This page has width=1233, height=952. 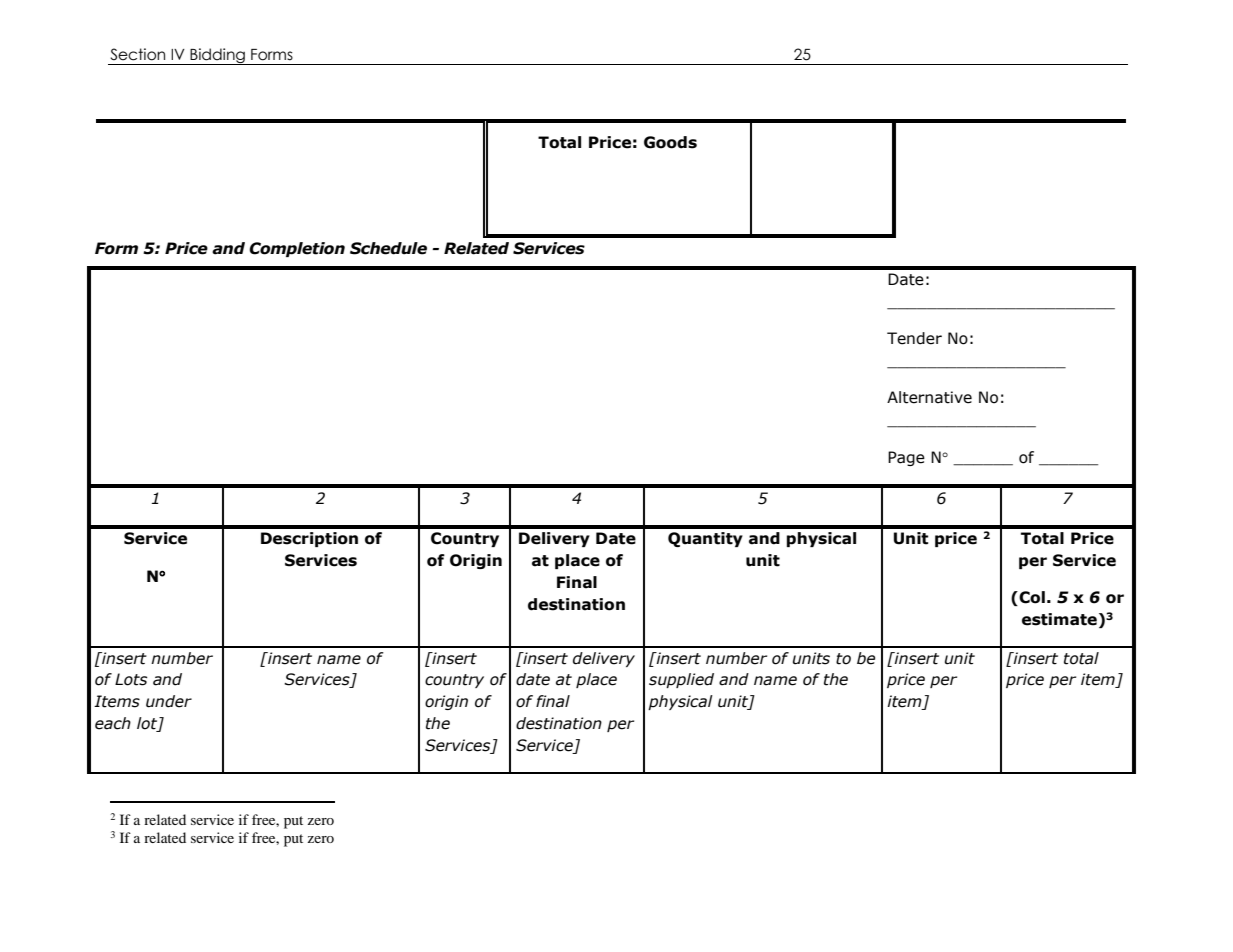 What do you see at coordinates (681, 680) in the page?
I see `supplied` at bounding box center [681, 680].
